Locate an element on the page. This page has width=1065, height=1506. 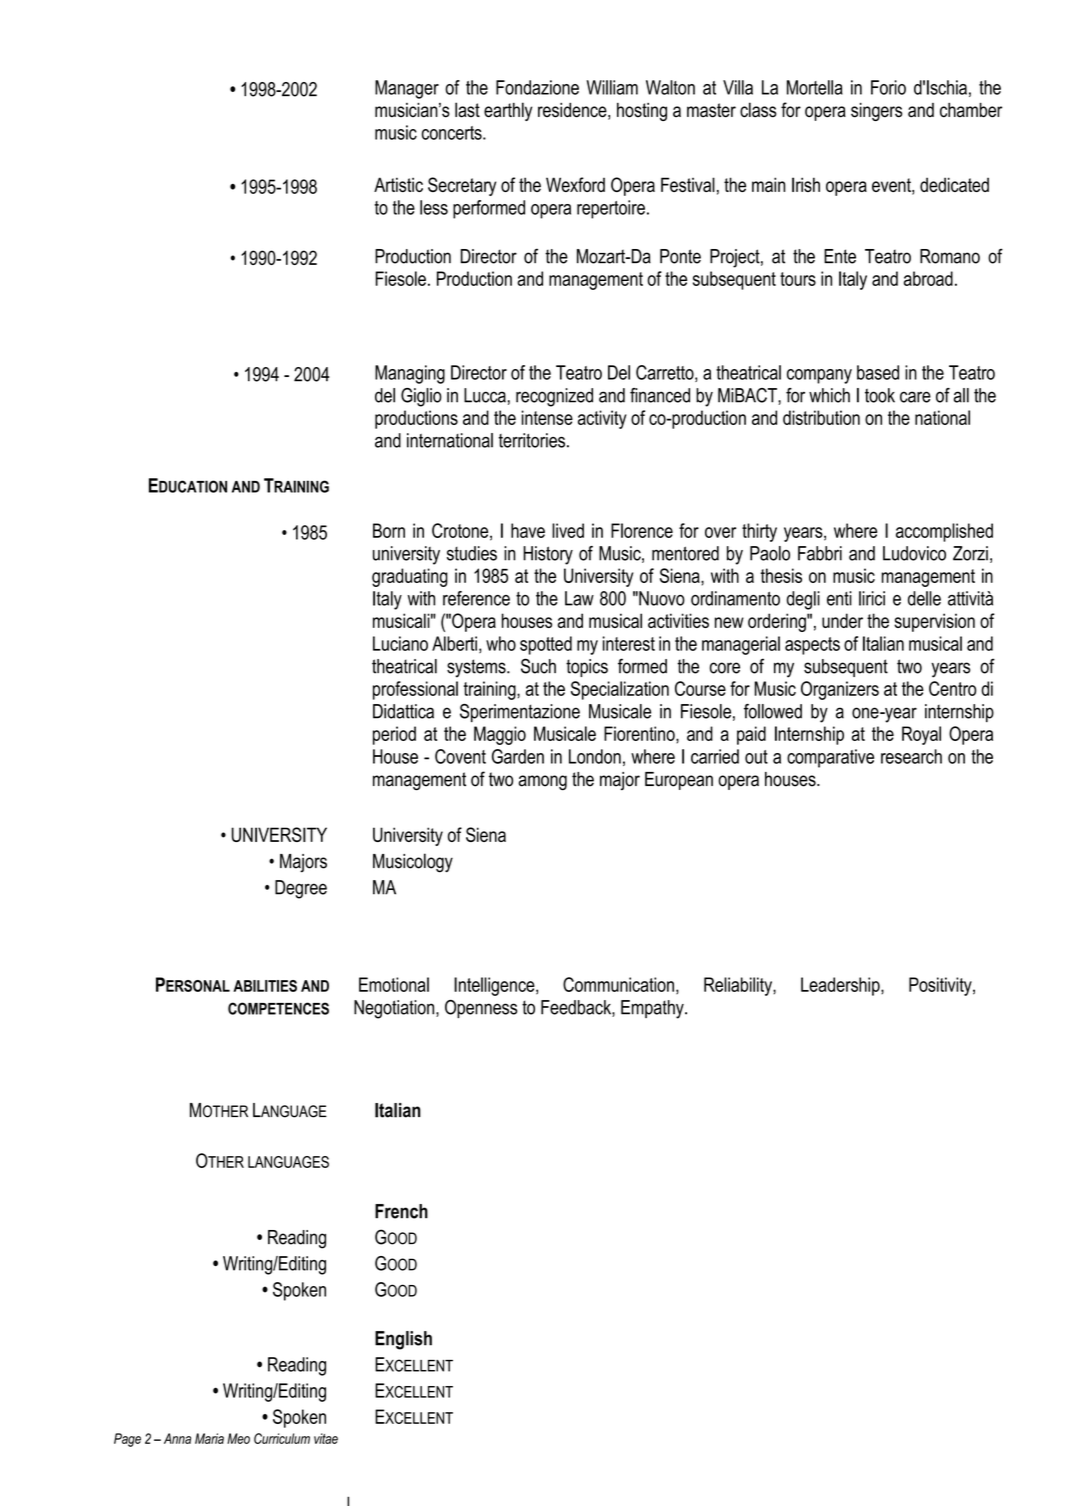
earthly is located at coordinates (508, 111).
